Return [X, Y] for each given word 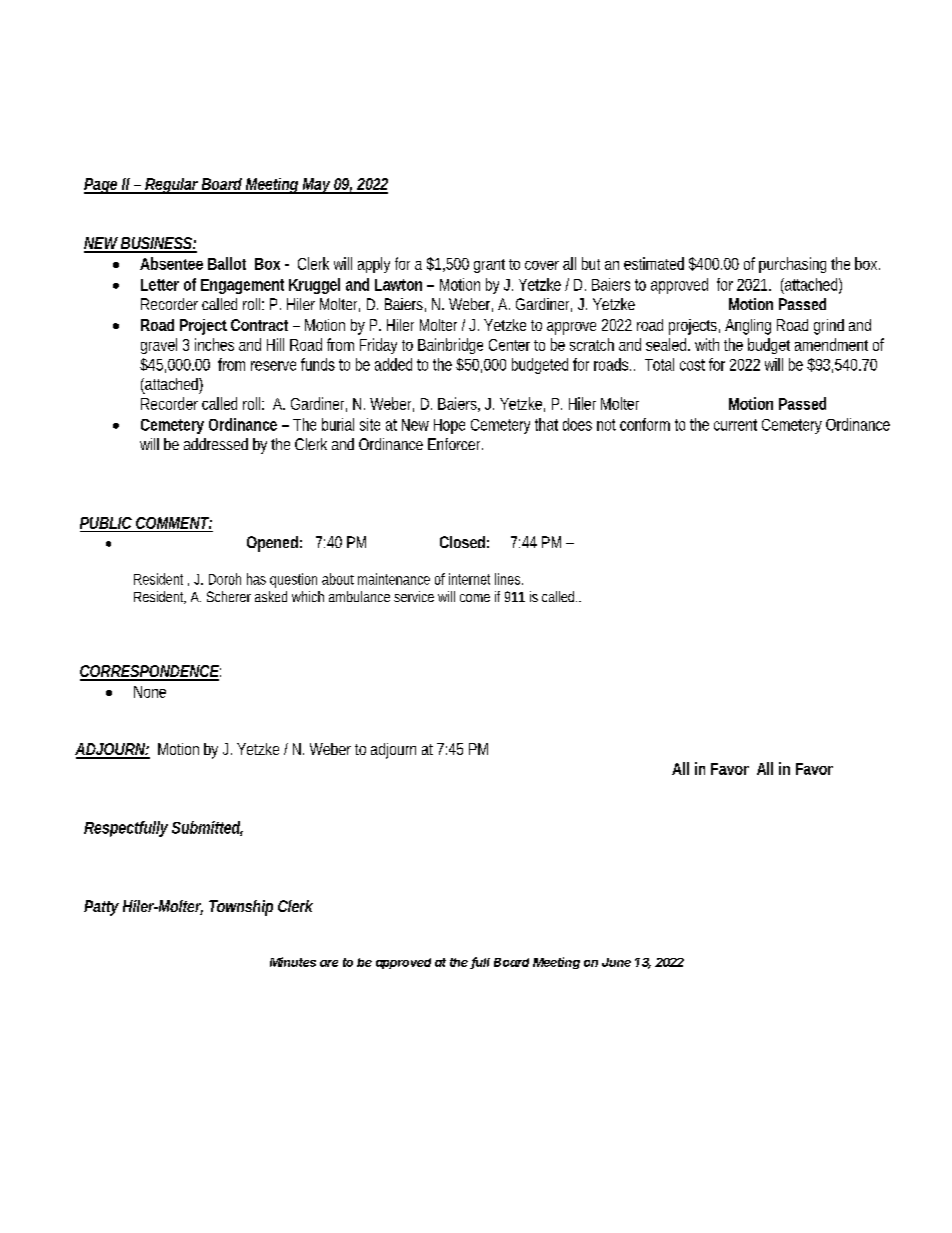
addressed [216, 444]
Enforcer [455, 444]
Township [241, 908]
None [150, 692]
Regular [172, 186]
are [329, 963]
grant [489, 266]
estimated [654, 263]
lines [509, 579]
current [735, 425]
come [475, 598]
